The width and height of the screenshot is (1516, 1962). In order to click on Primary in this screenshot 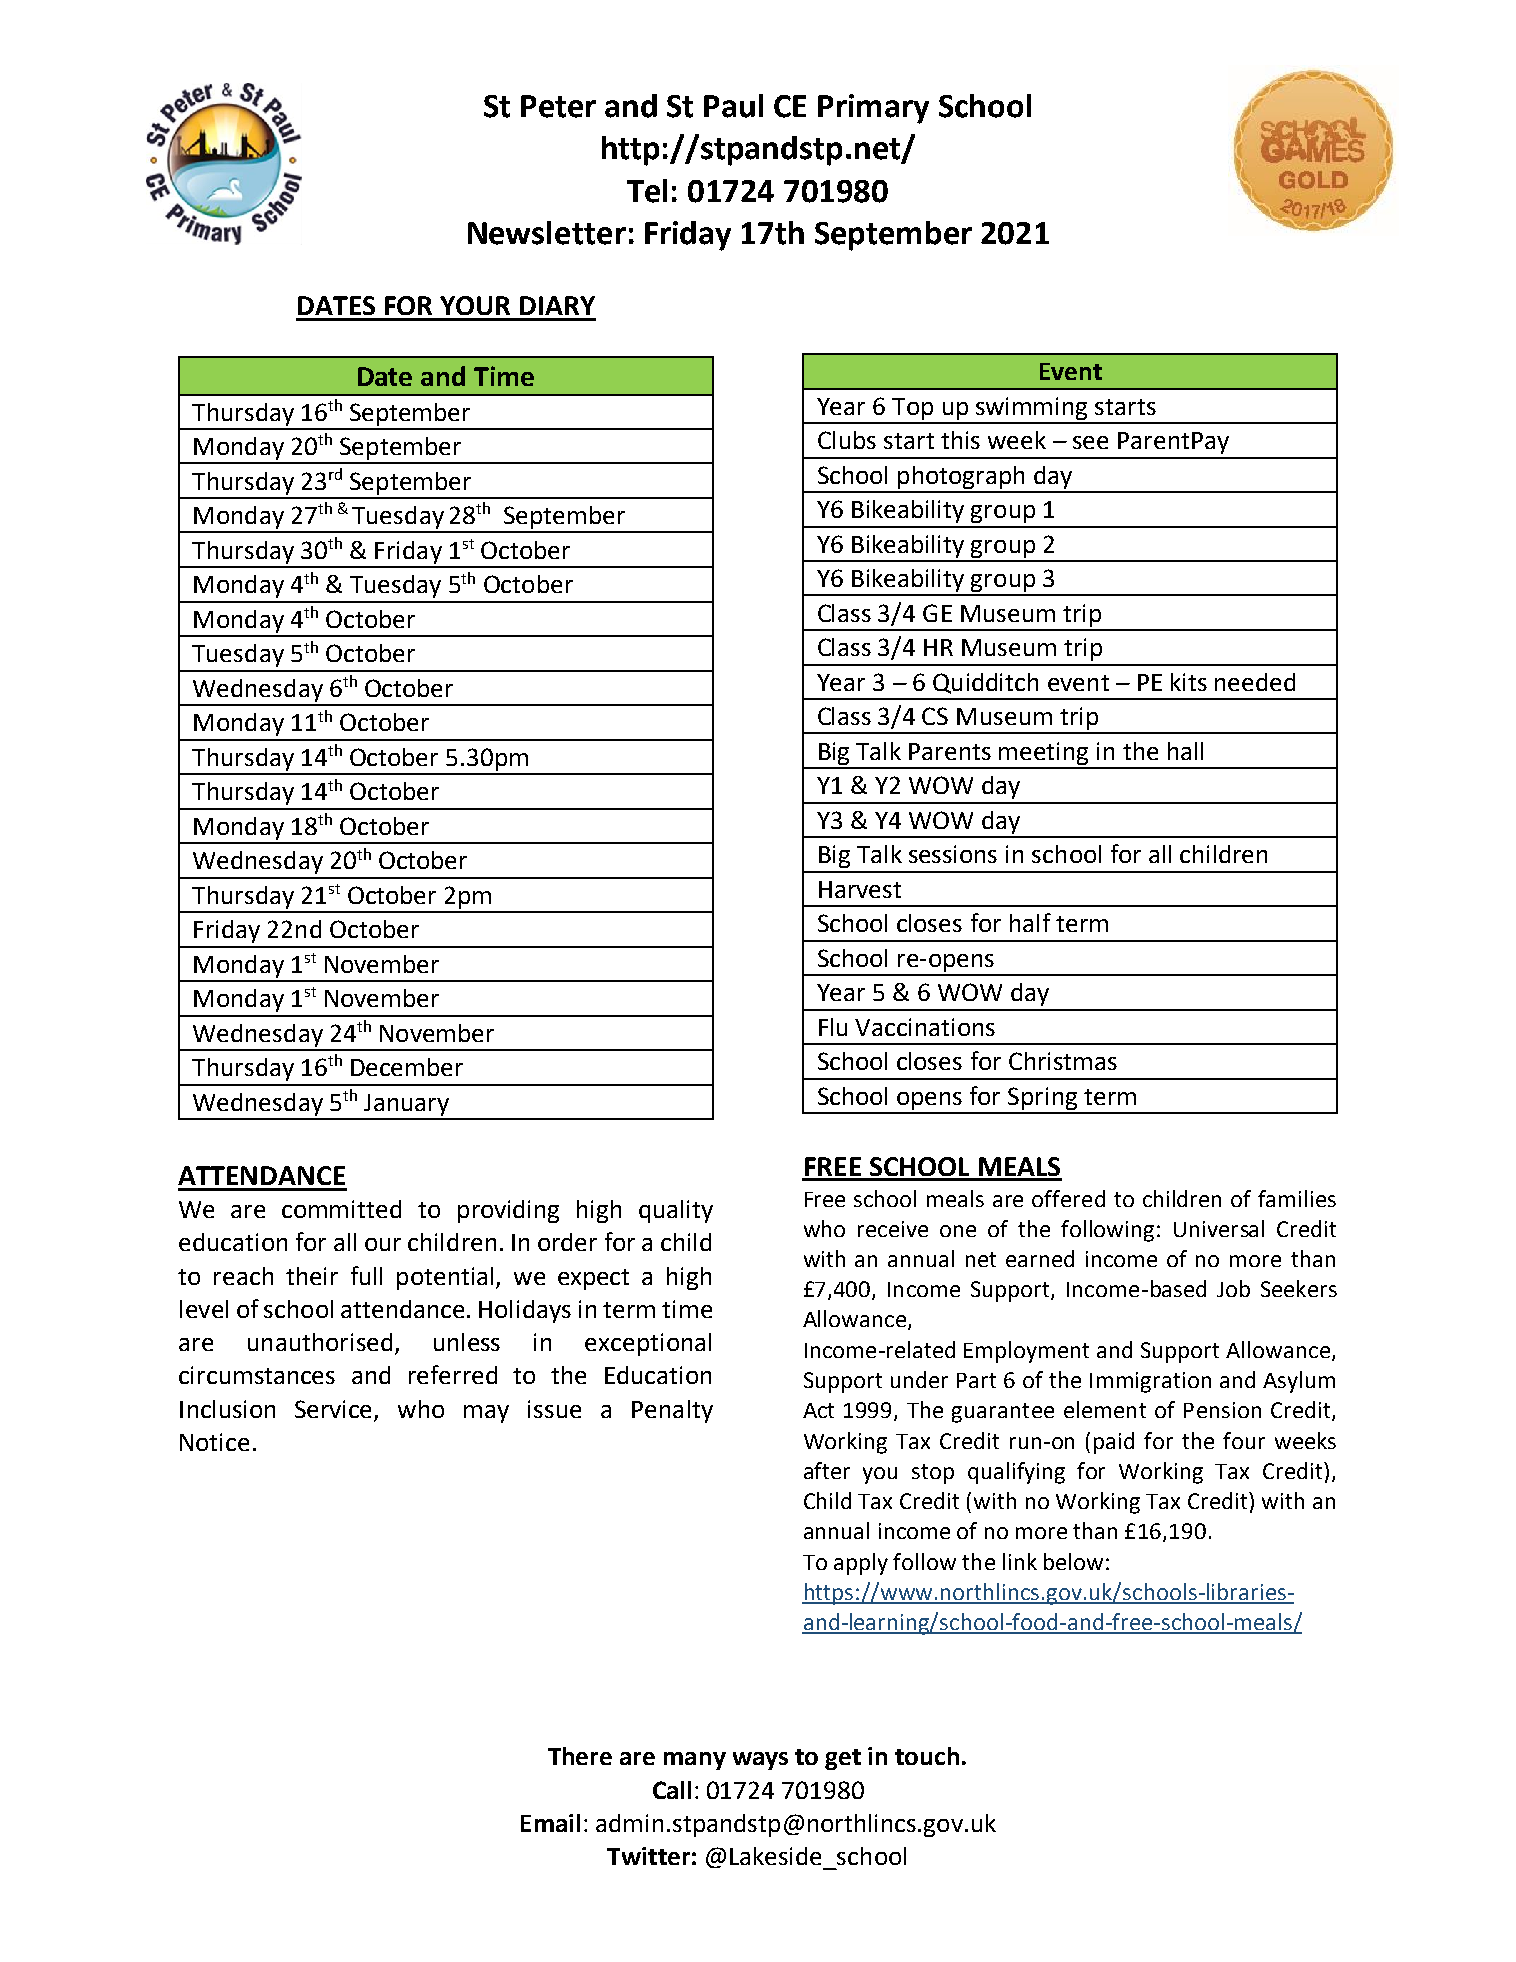, I will do `click(873, 109)`.
